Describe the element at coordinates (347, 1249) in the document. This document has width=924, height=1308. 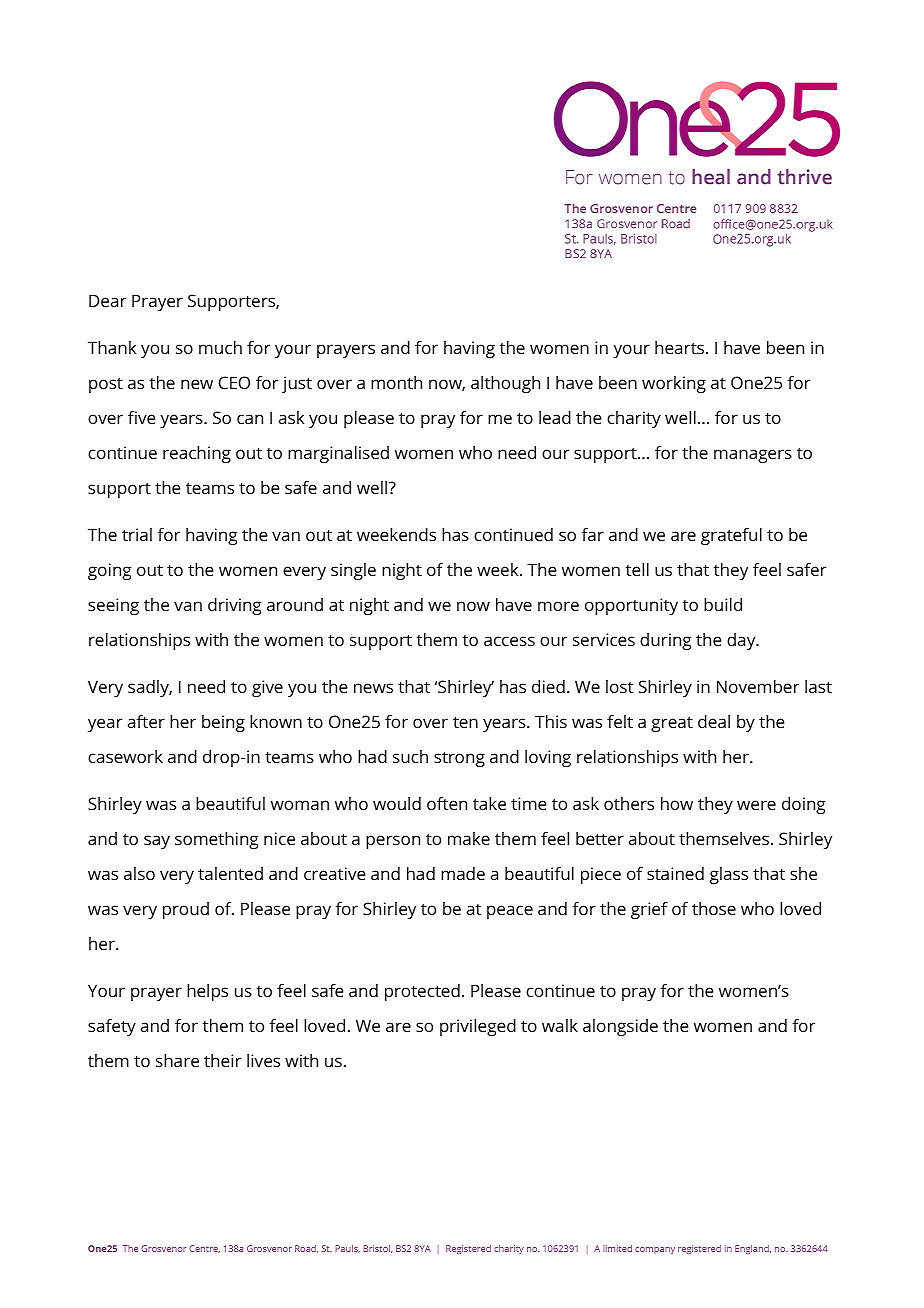
I see `Pauls` at that location.
